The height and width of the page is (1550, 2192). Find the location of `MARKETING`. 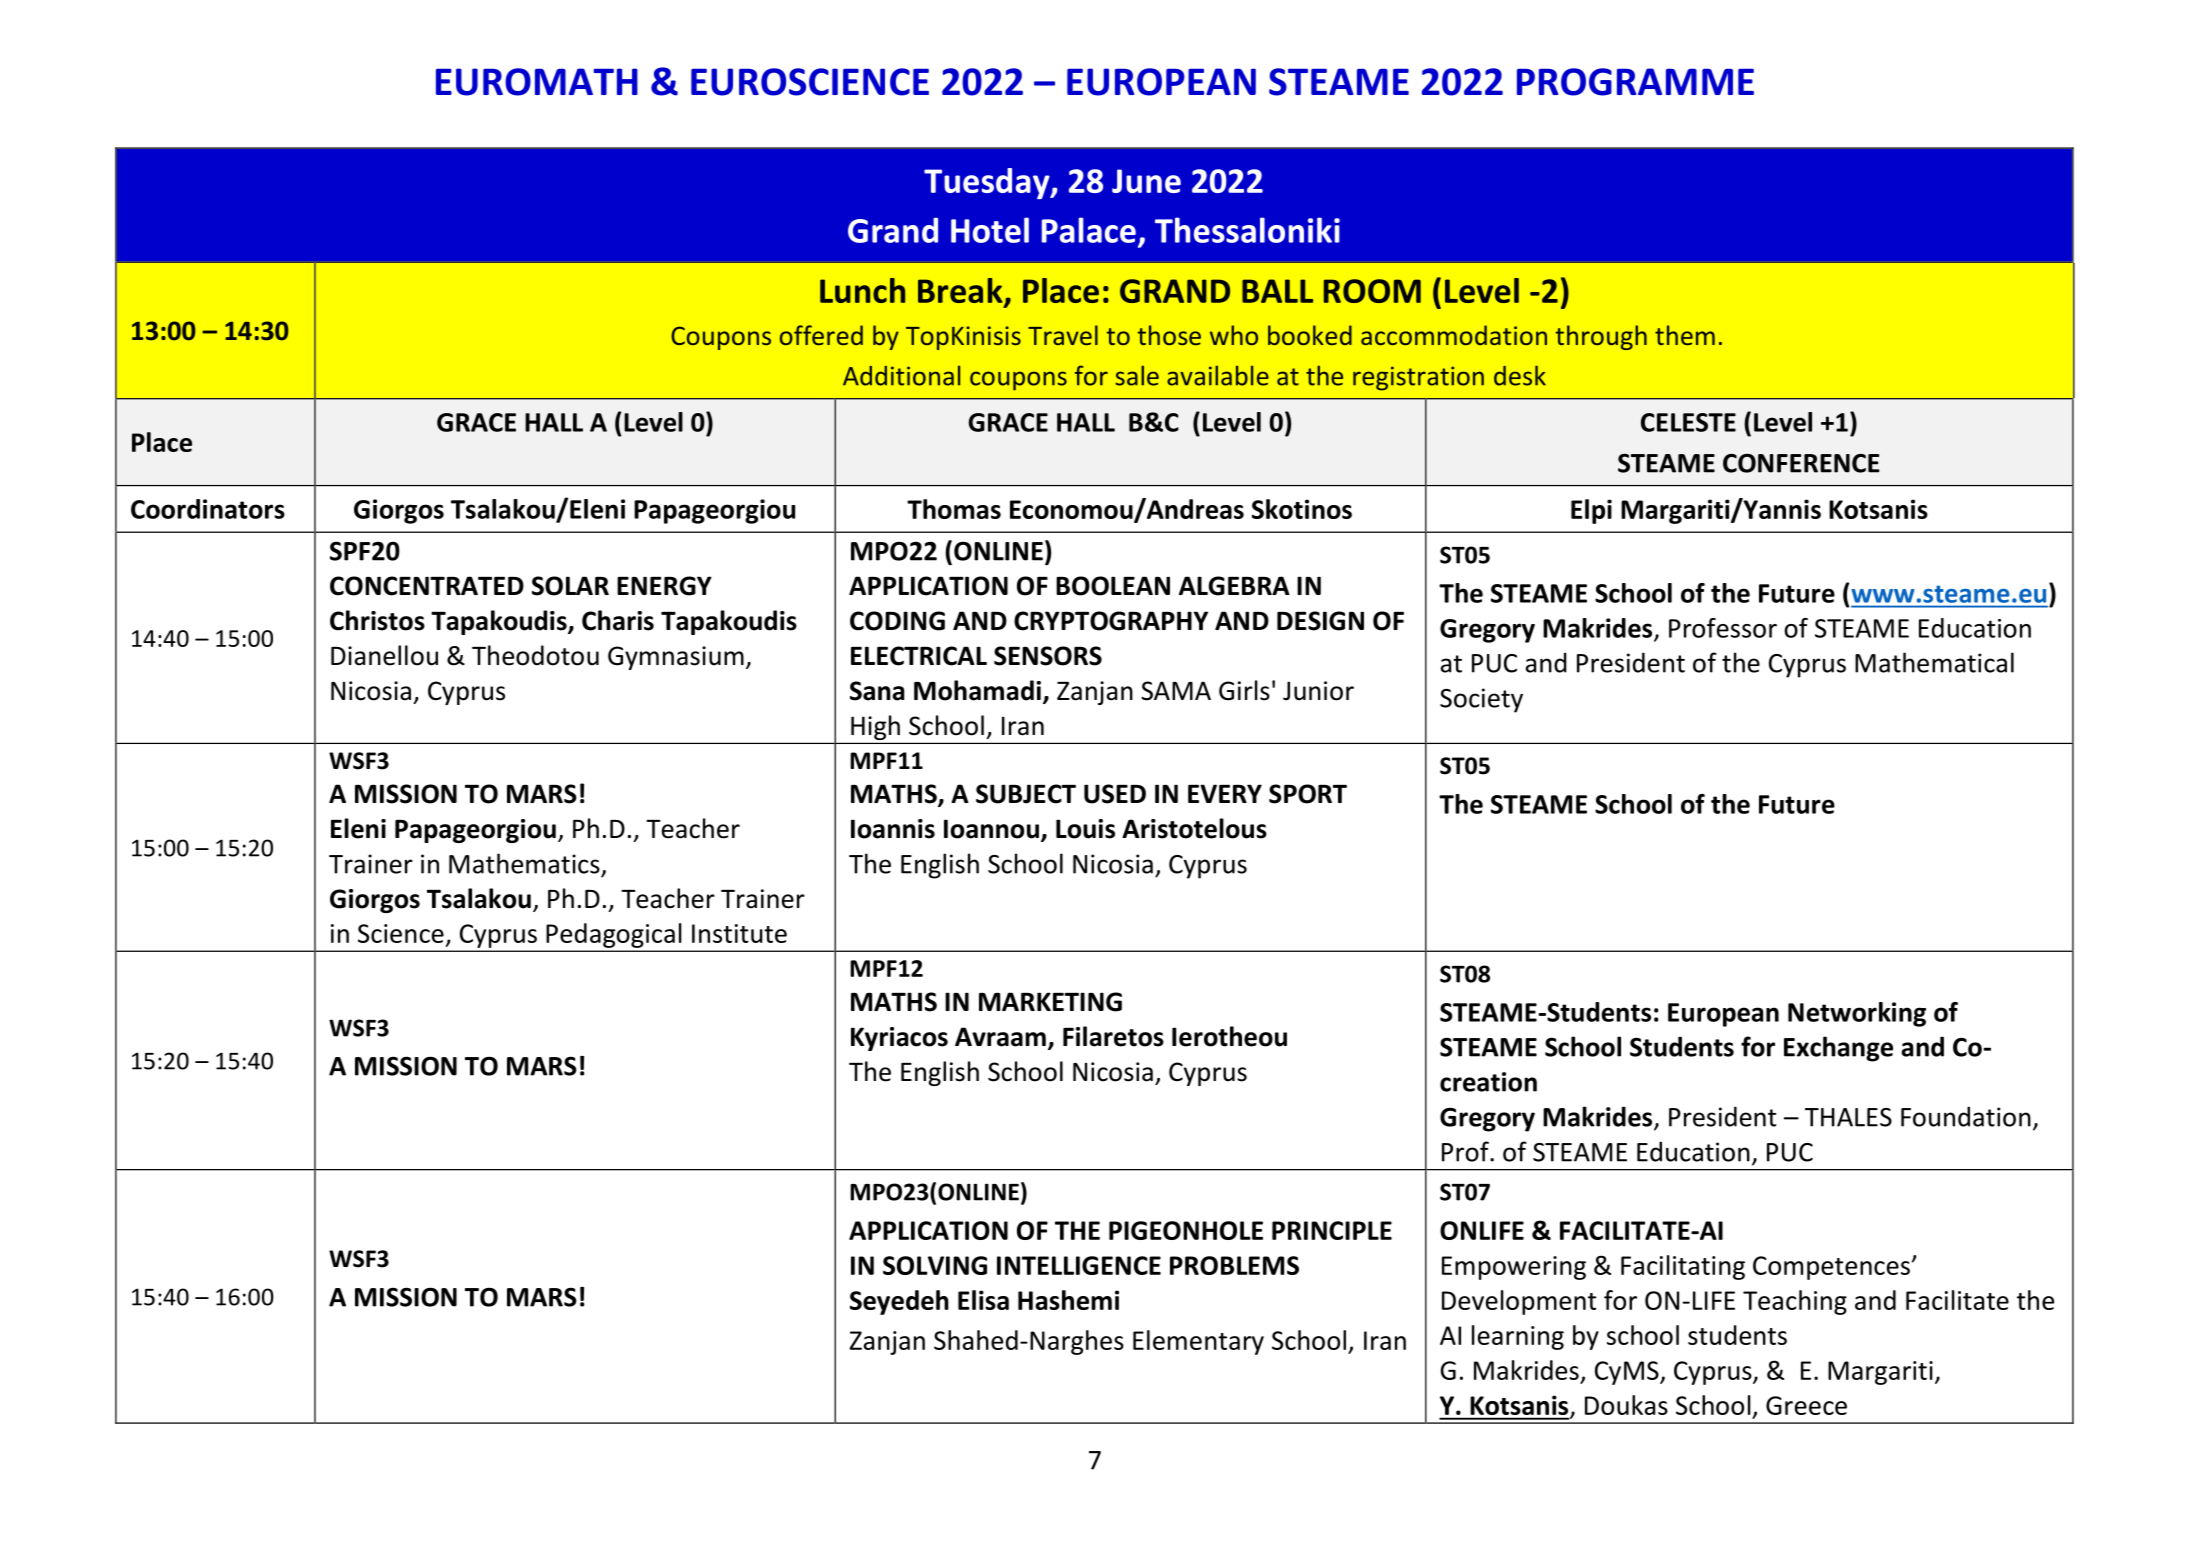

MARKETING is located at coordinates (1050, 1002).
